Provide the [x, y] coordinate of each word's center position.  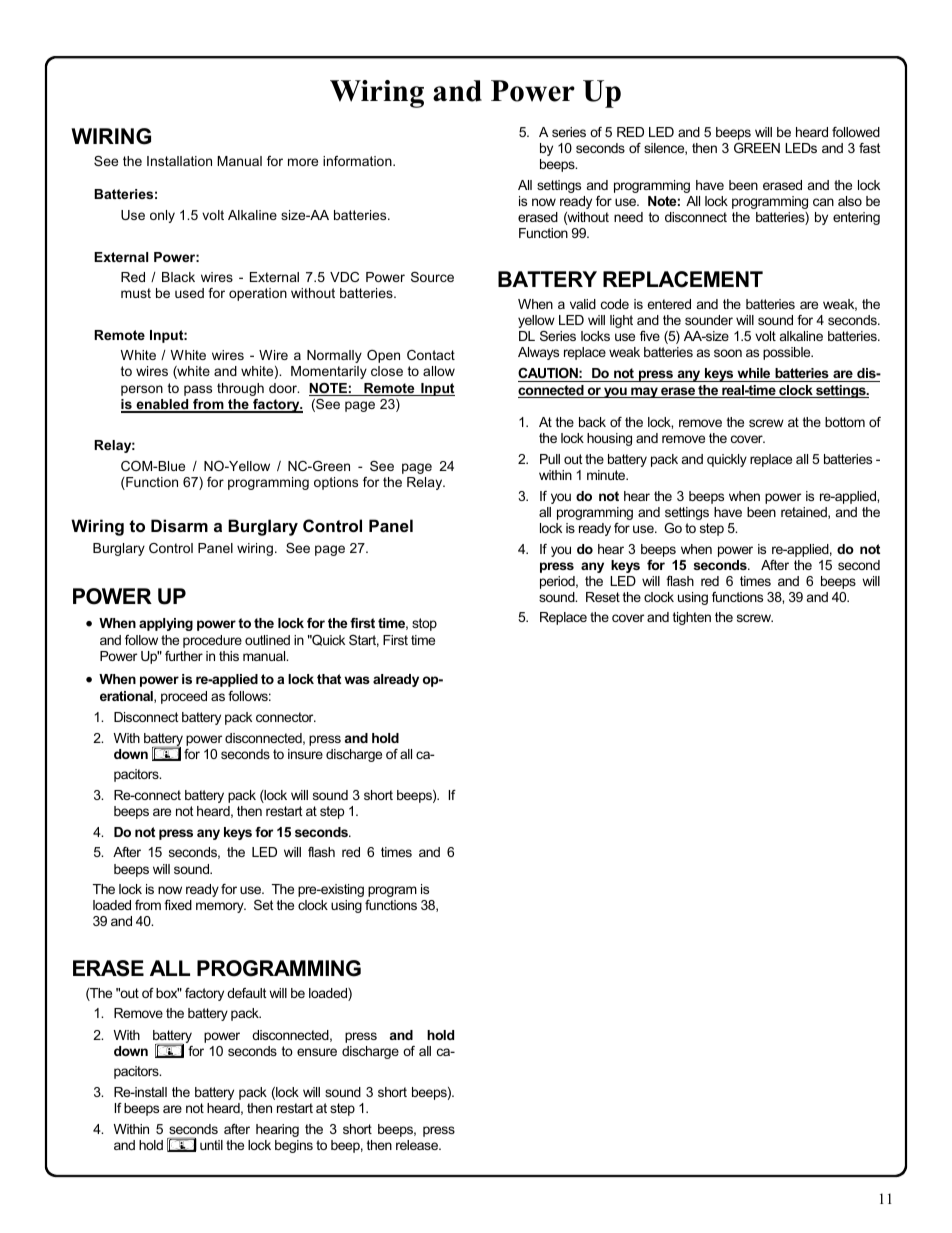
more [303, 162]
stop [424, 624]
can [823, 202]
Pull [550, 459]
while [754, 375]
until [211, 1145]
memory [221, 907]
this [229, 656]
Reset [603, 597]
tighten [692, 618]
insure [305, 754]
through [240, 389]
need [628, 217]
